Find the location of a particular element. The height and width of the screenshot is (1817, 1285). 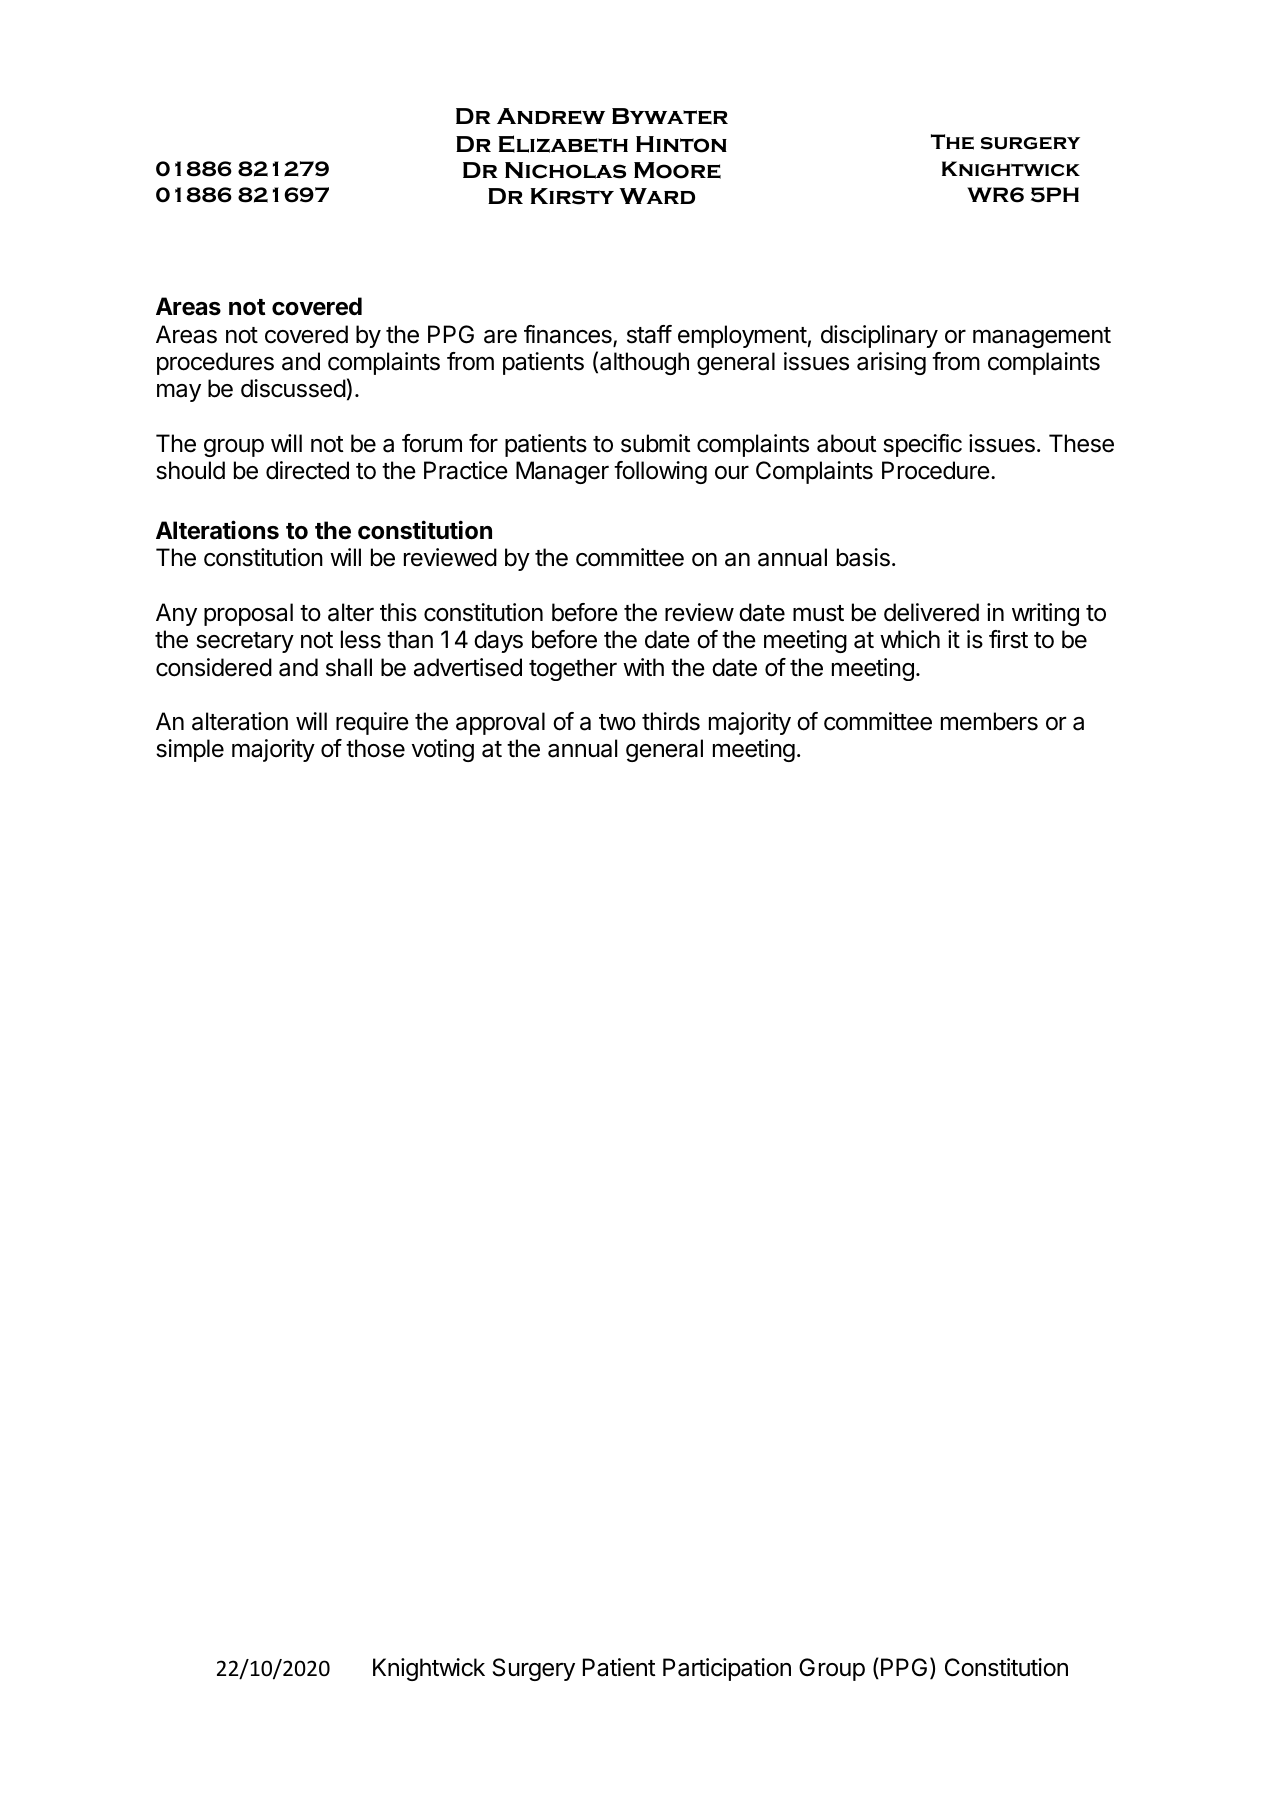

submit is located at coordinates (656, 443).
